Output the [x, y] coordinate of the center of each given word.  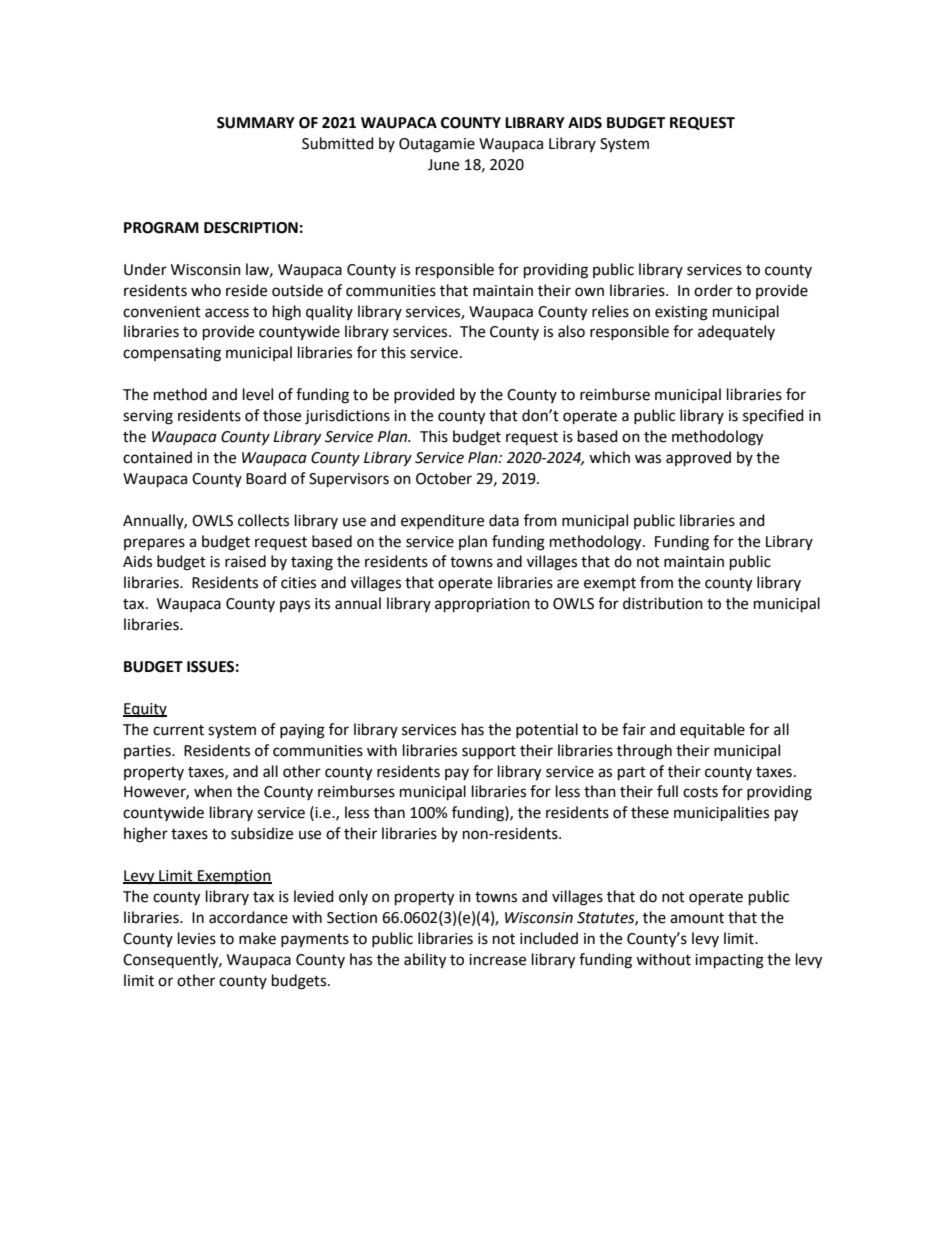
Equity [145, 710]
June [443, 165]
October [444, 478]
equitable [712, 730]
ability [425, 961]
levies [197, 938]
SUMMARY [256, 123]
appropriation [482, 605]
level [258, 394]
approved [698, 459]
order [713, 290]
